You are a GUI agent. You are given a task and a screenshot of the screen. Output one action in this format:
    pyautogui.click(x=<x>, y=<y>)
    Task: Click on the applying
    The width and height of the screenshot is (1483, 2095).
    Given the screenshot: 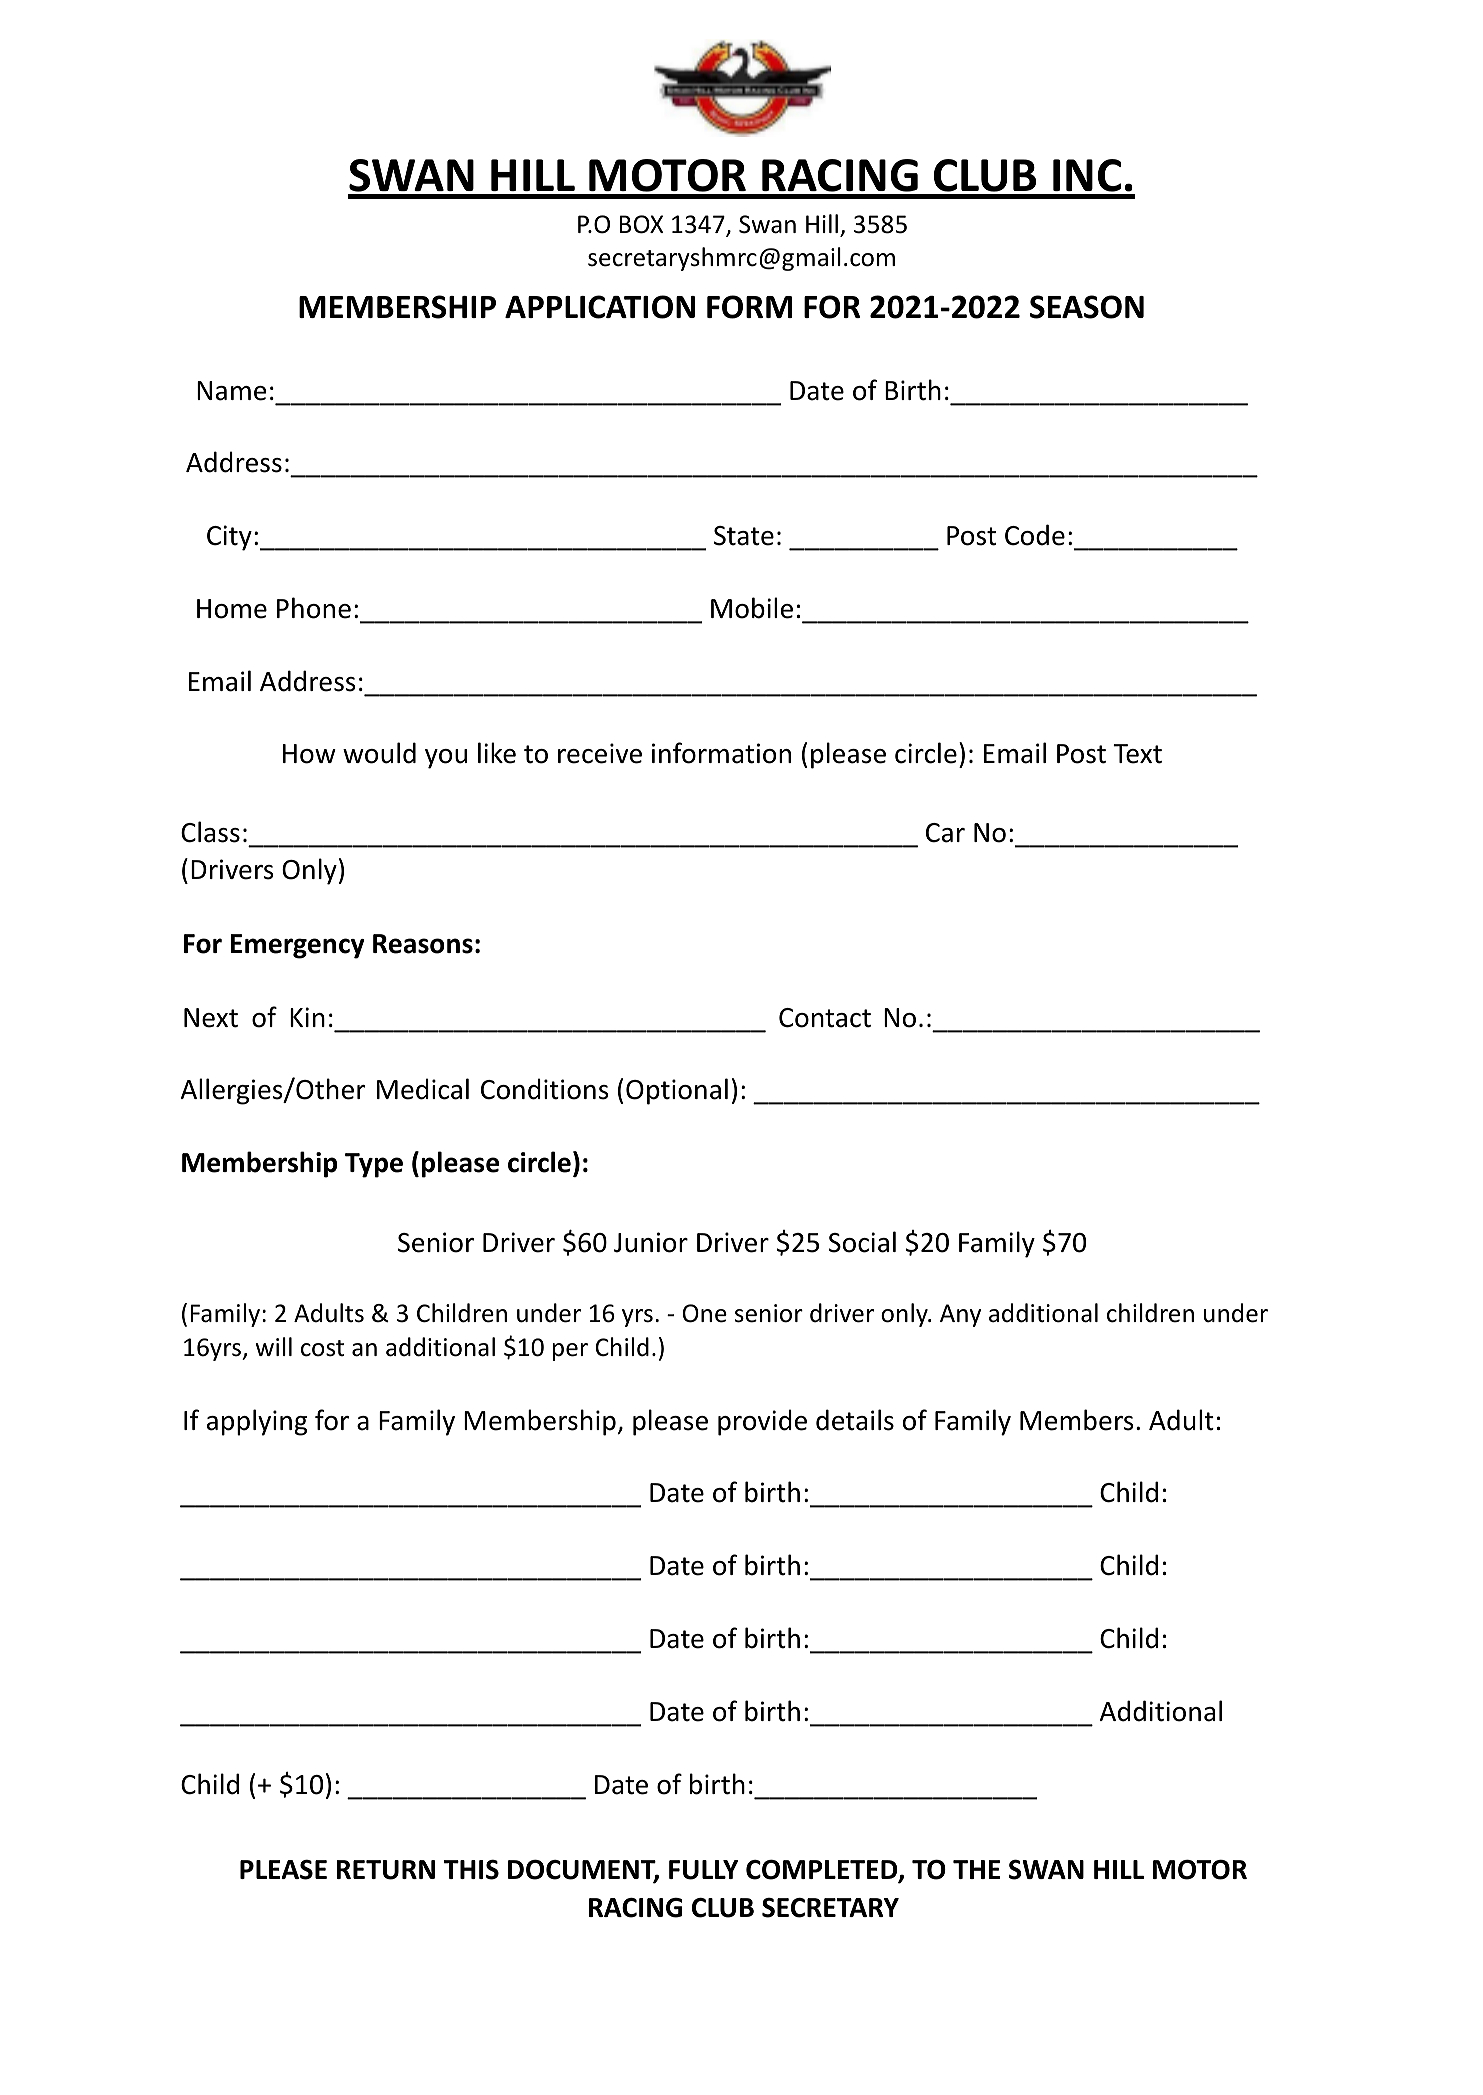 What is the action you would take?
    pyautogui.click(x=257, y=1422)
